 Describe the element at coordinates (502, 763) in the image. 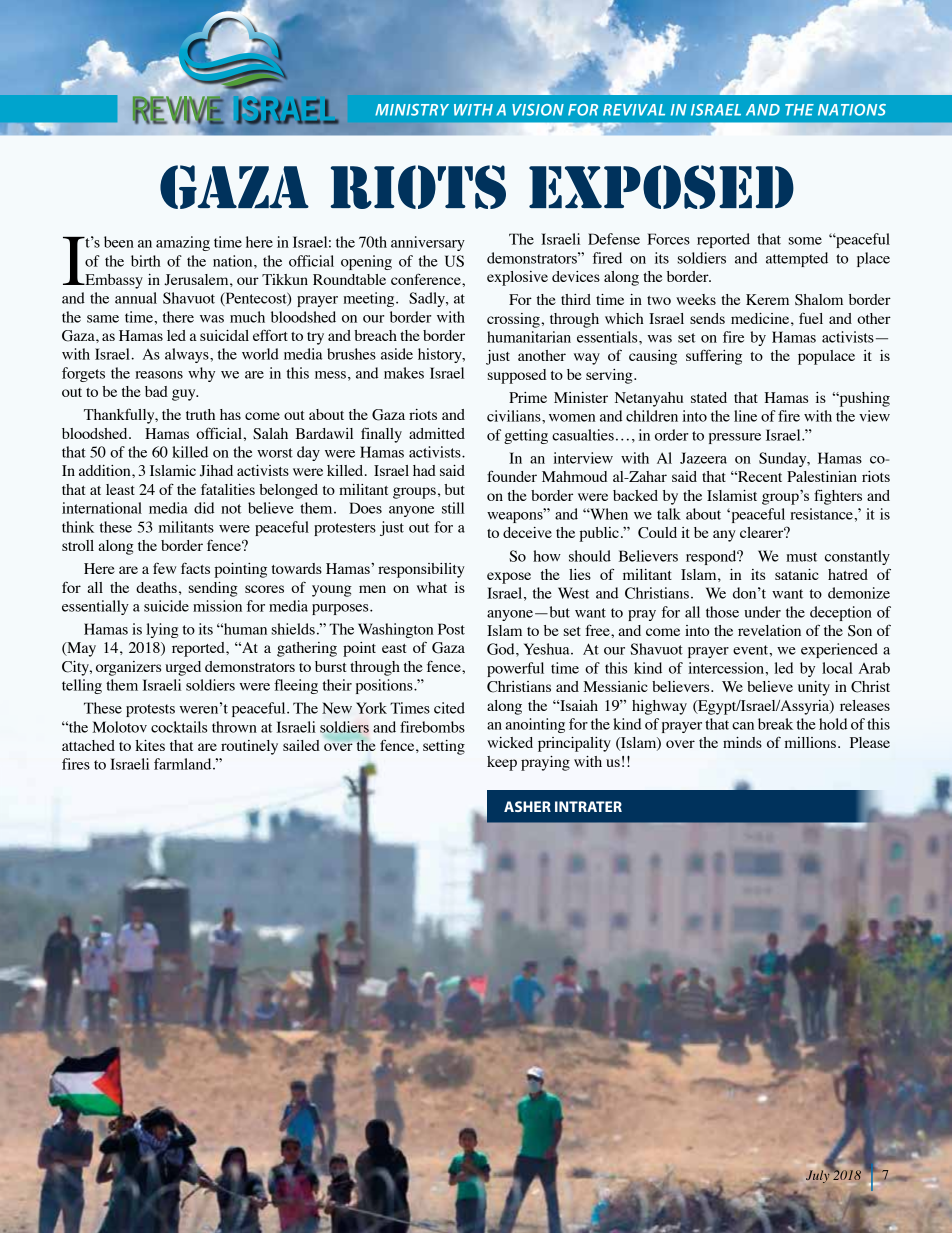

I see `keep` at that location.
